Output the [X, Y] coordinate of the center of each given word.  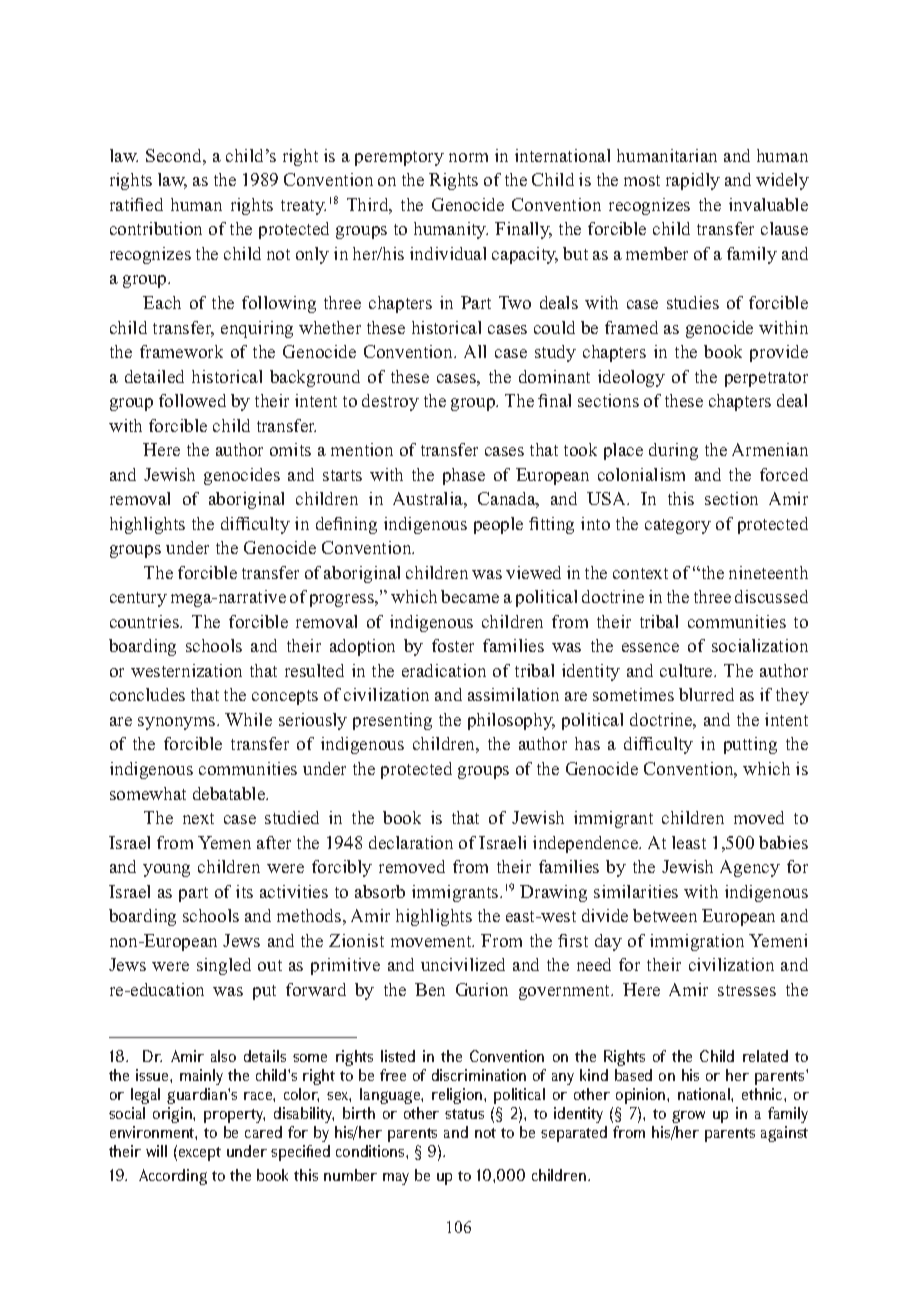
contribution [156, 228]
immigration [697, 942]
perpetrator [766, 379]
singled [224, 966]
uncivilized [463, 964]
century [138, 599]
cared [263, 1132]
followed [192, 400]
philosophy [511, 721]
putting [750, 745]
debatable [230, 793]
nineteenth [768, 572]
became [470, 596]
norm [468, 157]
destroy [390, 402]
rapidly [693, 181]
